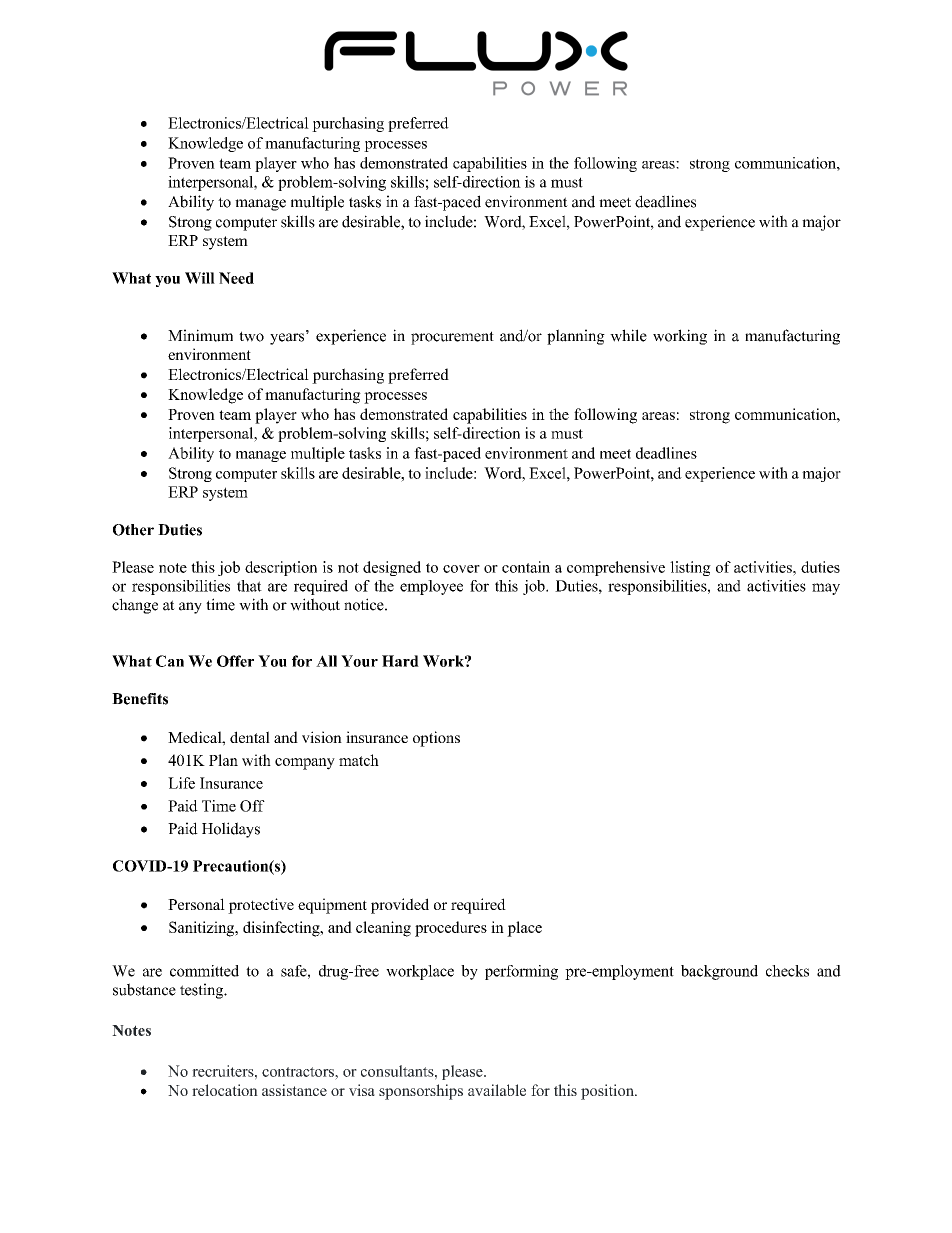 The width and height of the screenshot is (952, 1233). I want to click on Will, so click(200, 278).
